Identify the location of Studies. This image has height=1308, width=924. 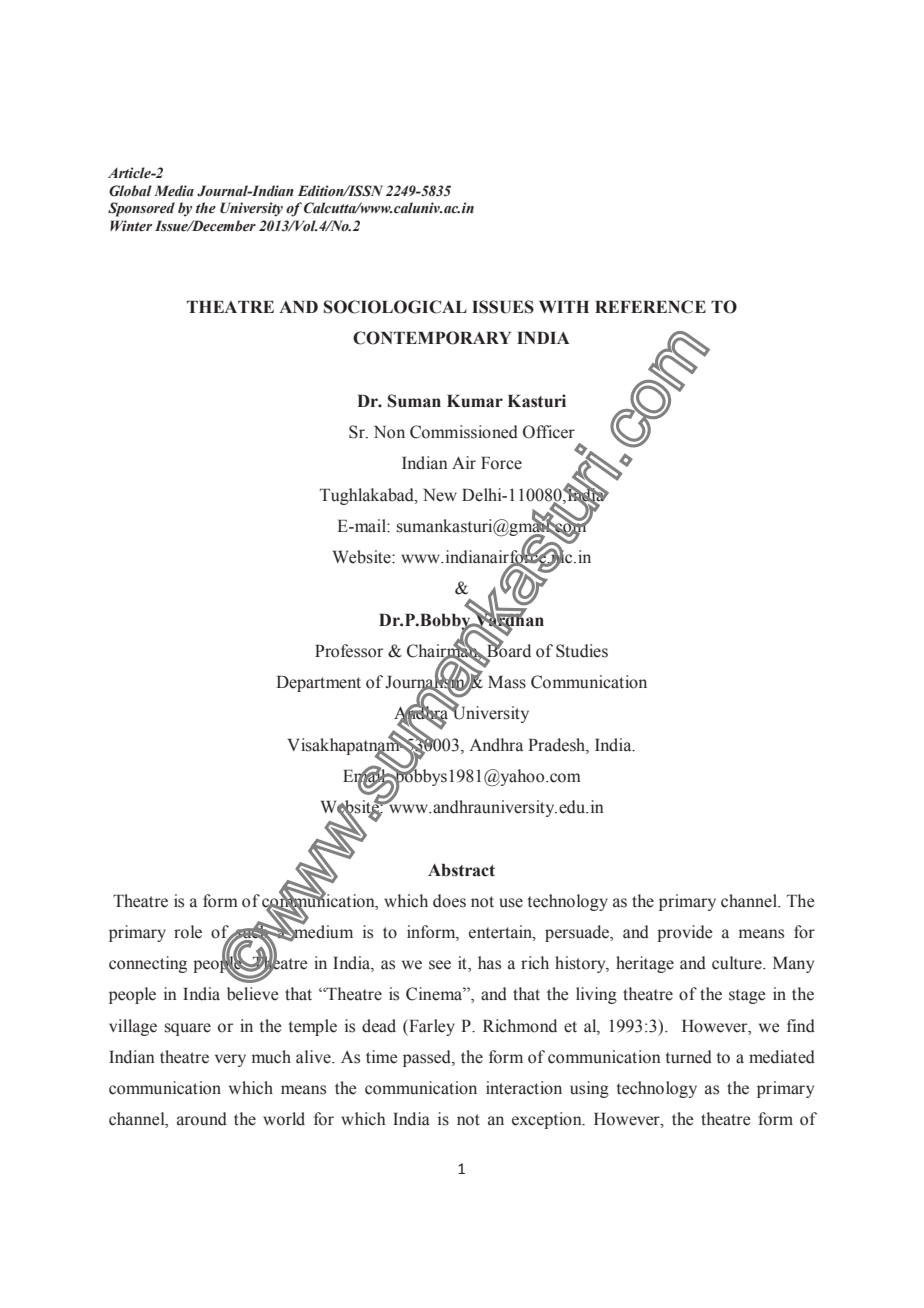
(582, 651).
